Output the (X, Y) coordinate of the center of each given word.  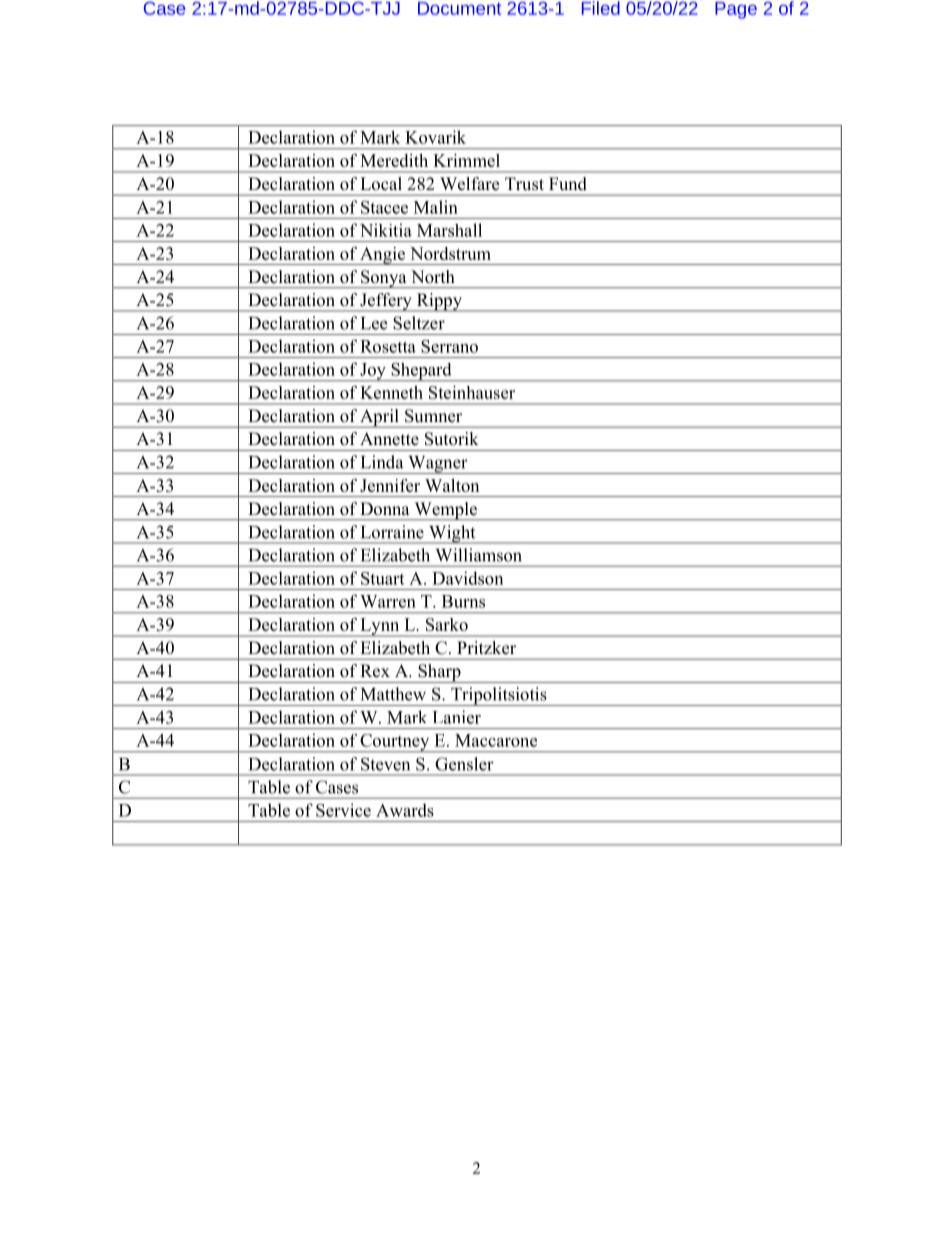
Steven (385, 764)
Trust (524, 184)
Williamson (478, 555)
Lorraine (392, 532)
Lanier (456, 717)
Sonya (384, 279)
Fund (568, 183)
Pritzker (486, 648)
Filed (601, 8)
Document (459, 8)
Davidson (467, 578)
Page (736, 10)
